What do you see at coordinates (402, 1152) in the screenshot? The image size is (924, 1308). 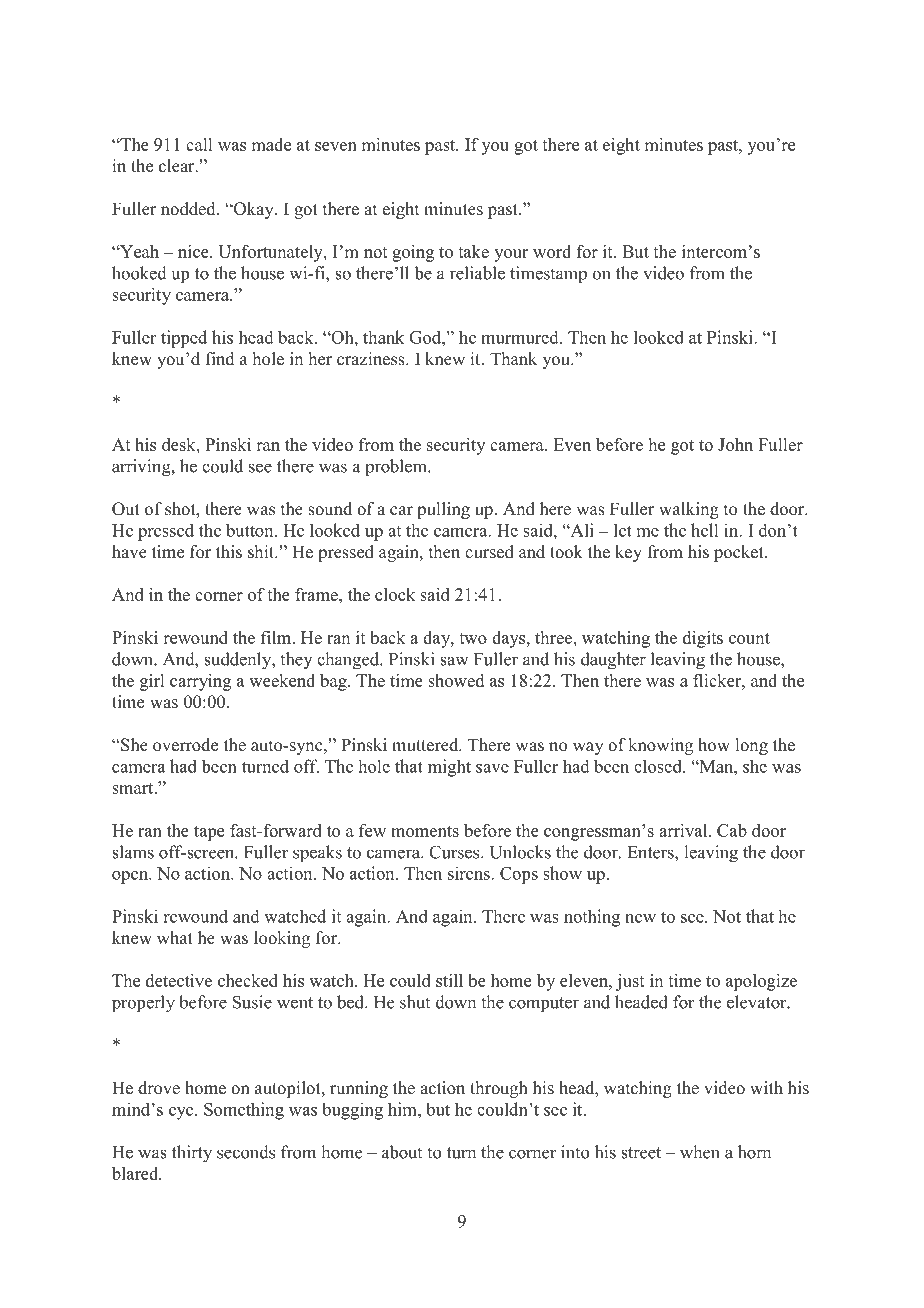 I see `about` at bounding box center [402, 1152].
